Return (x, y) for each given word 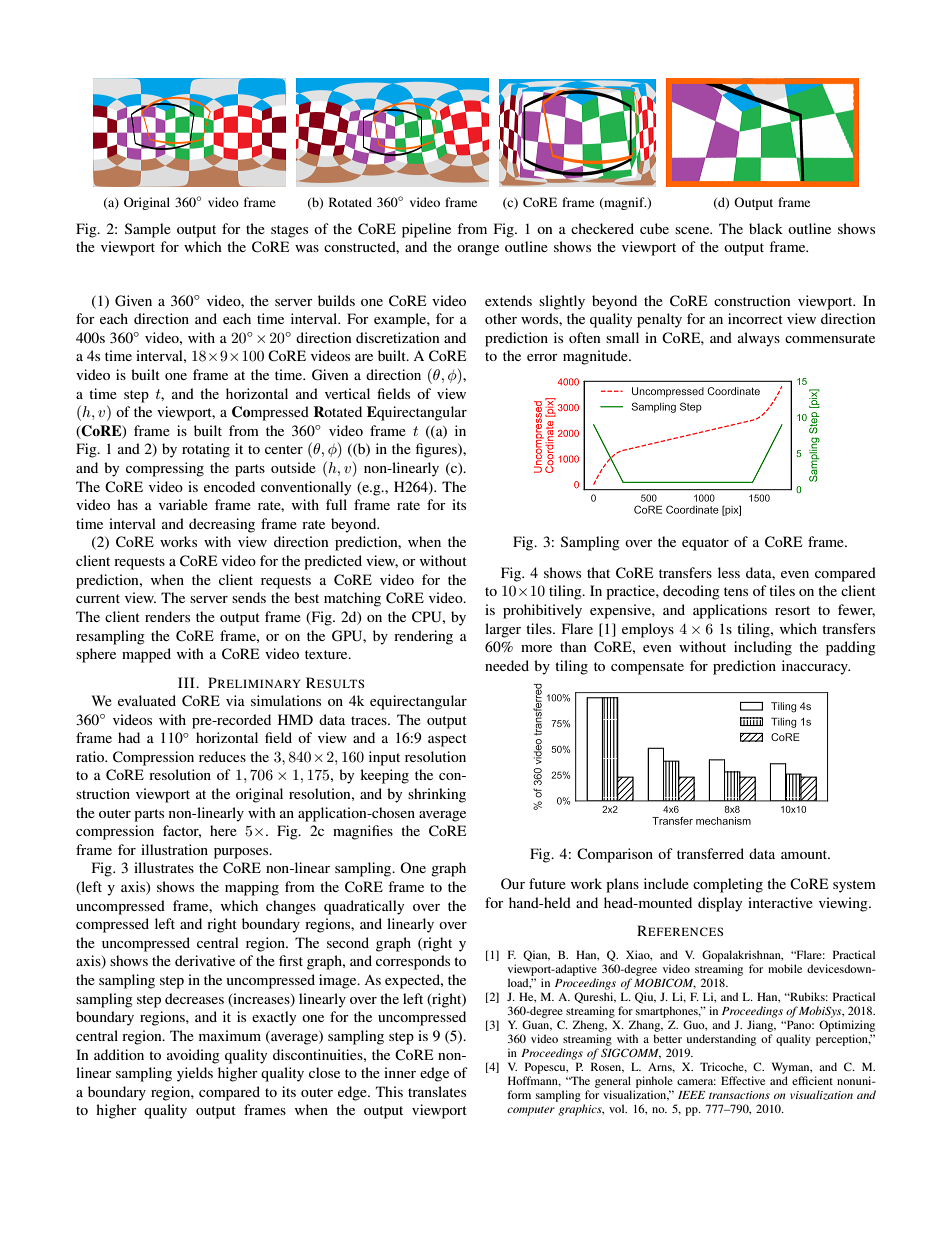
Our (513, 884)
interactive (780, 902)
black (766, 228)
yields (195, 1074)
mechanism (723, 821)
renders (167, 616)
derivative (205, 960)
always (759, 339)
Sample (148, 230)
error (542, 357)
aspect (447, 740)
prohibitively (542, 611)
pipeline (426, 230)
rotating (206, 450)
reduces (222, 756)
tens (736, 591)
